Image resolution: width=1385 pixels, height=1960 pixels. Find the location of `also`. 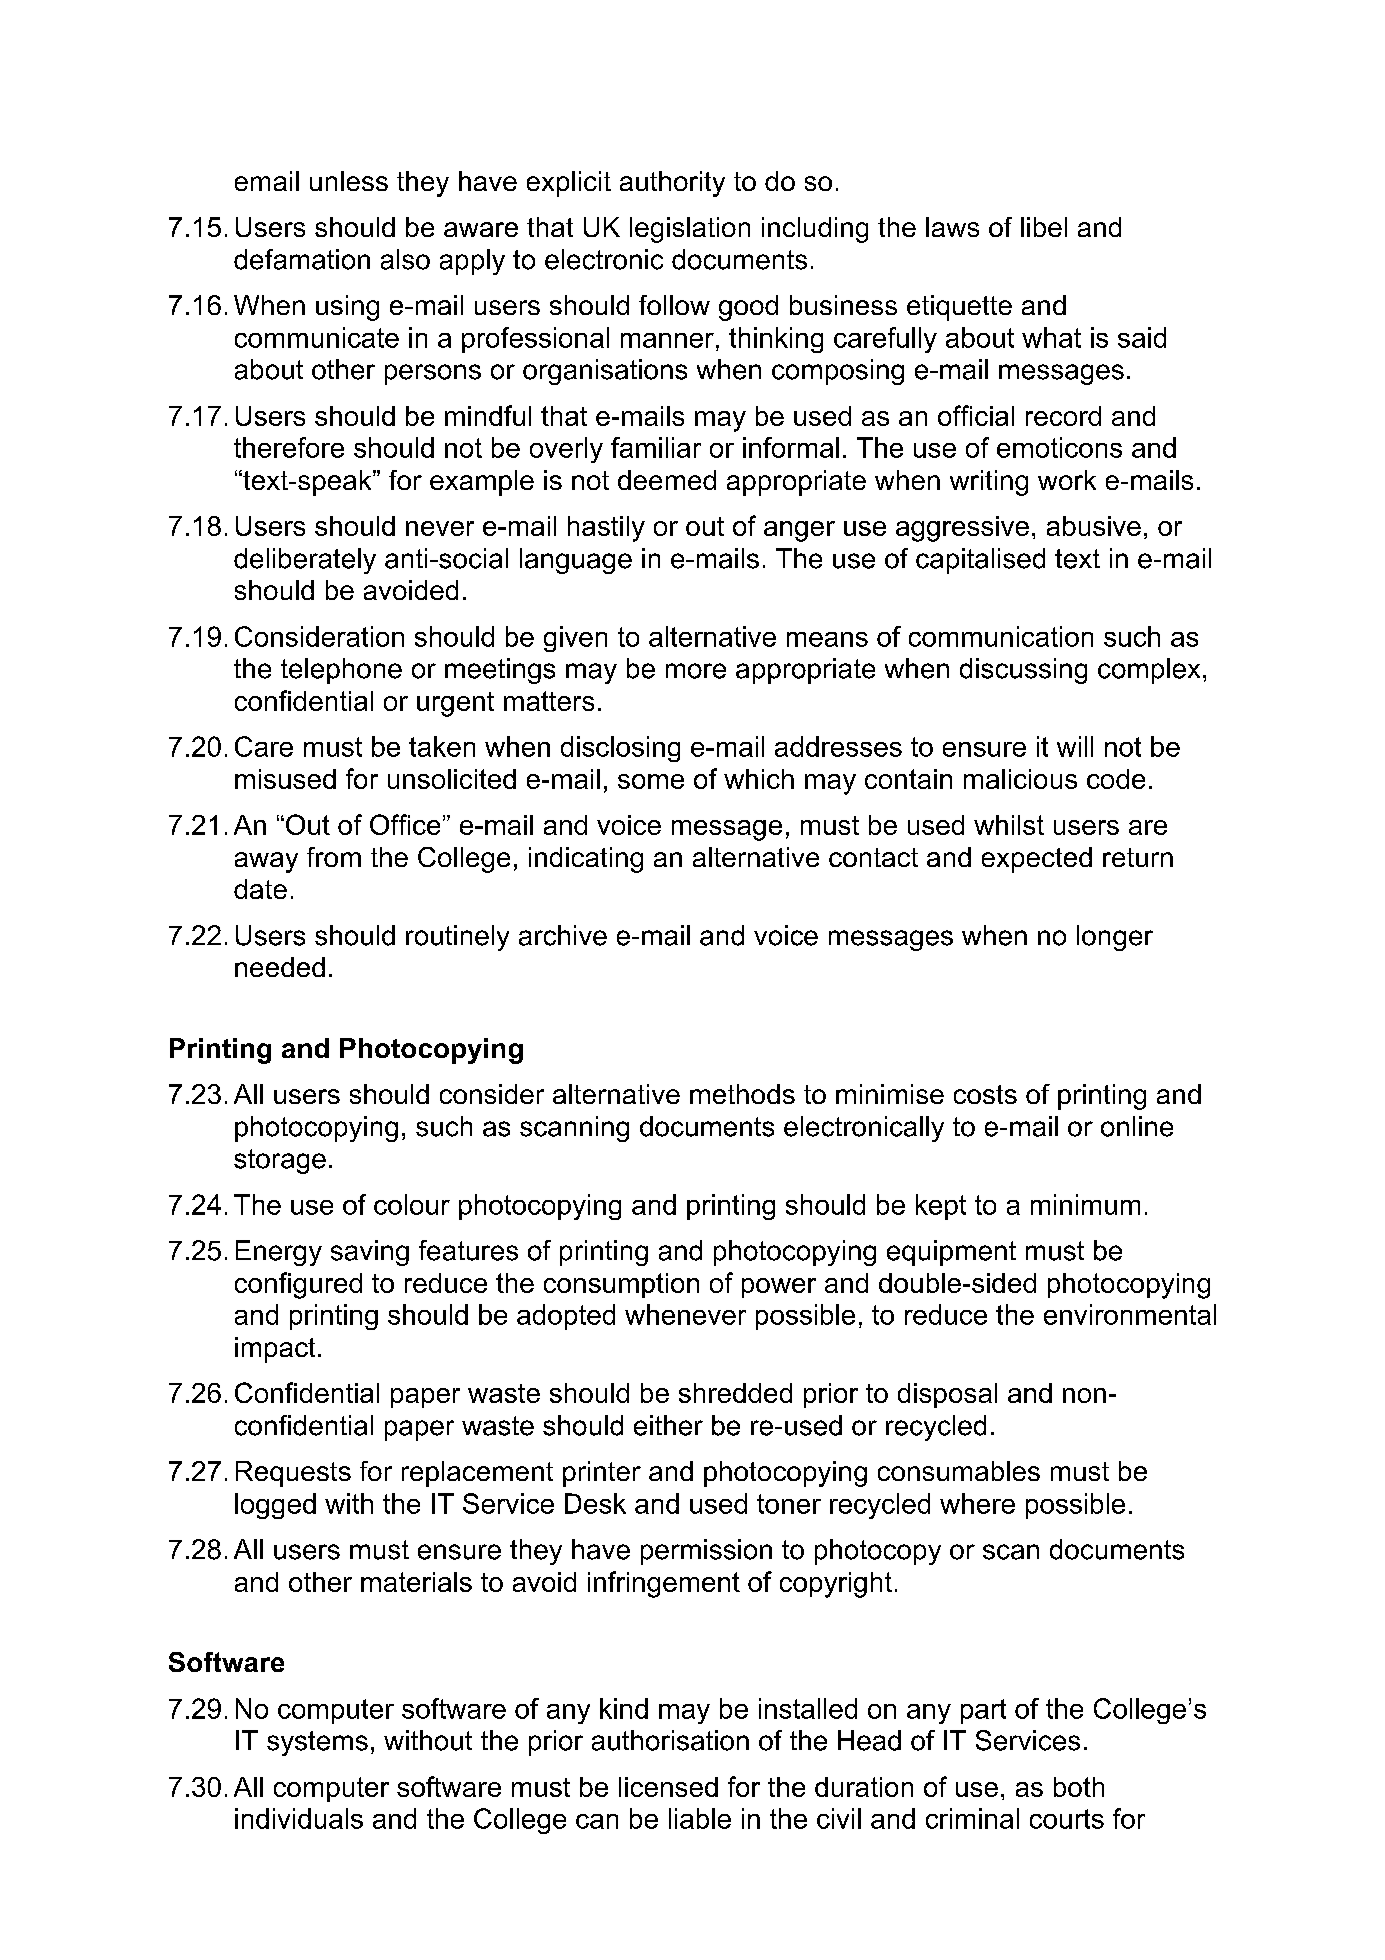

also is located at coordinates (405, 259).
